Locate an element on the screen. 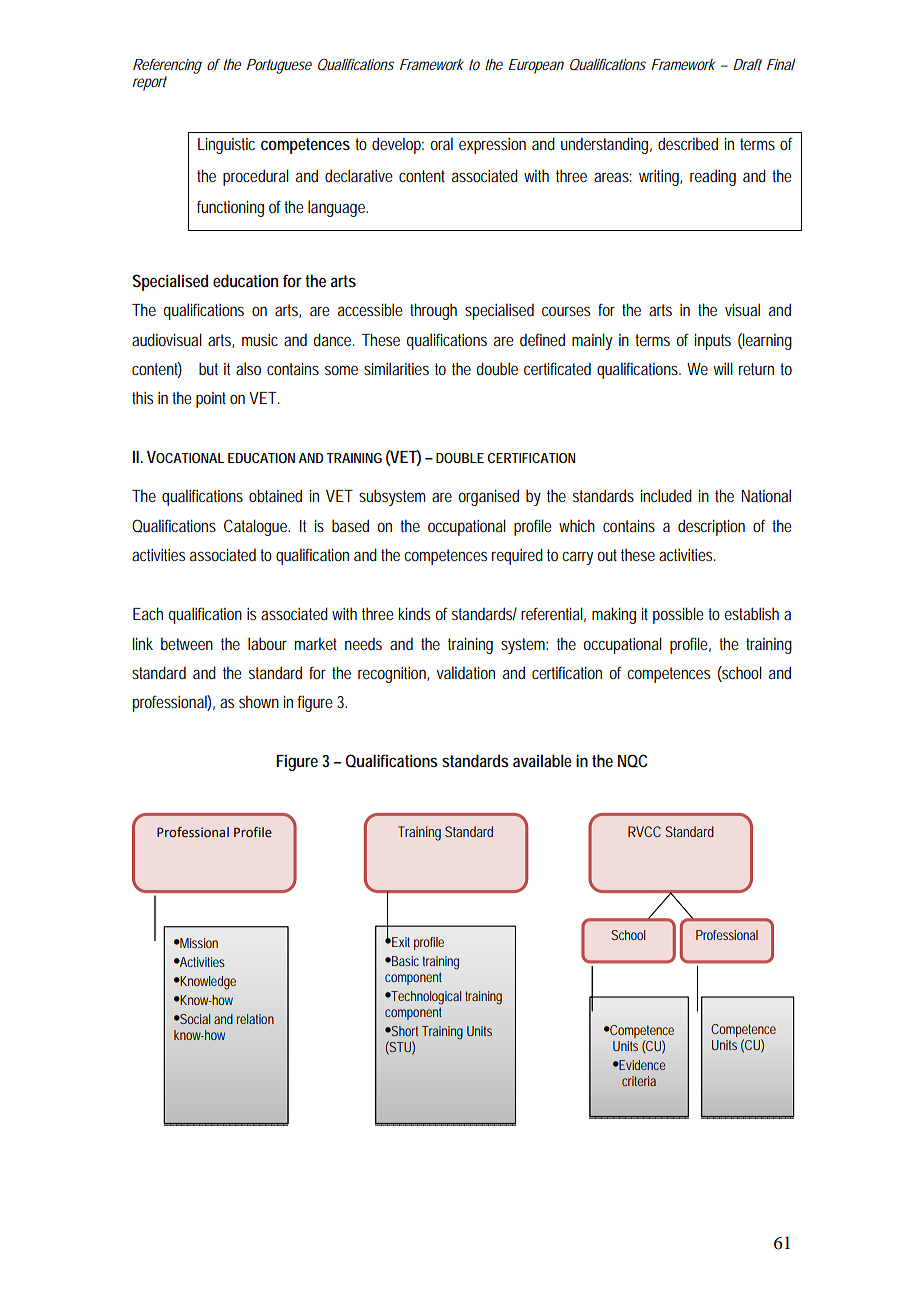 The width and height of the screenshot is (924, 1308). validation is located at coordinates (466, 672).
